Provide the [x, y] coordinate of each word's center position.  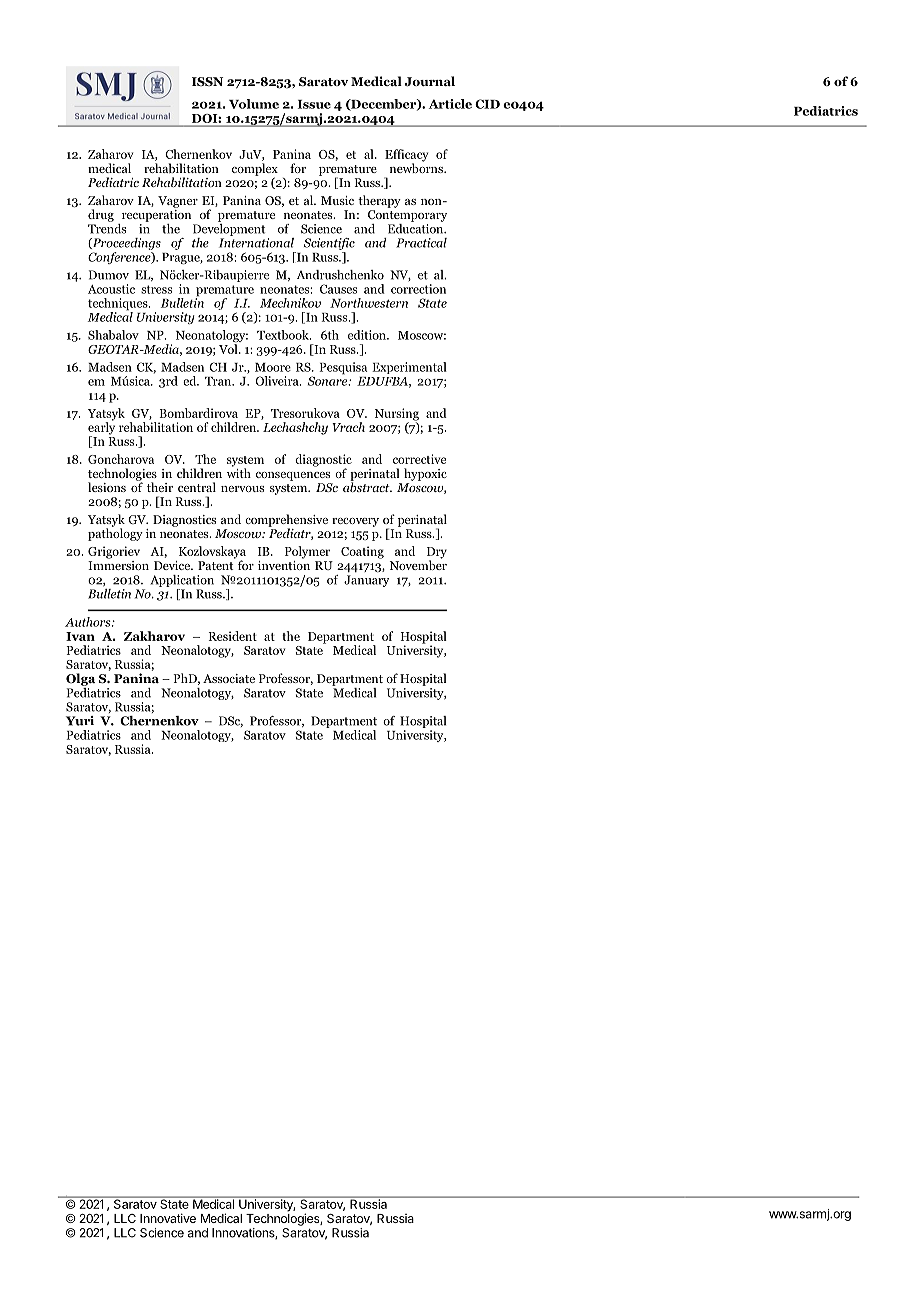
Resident [233, 636]
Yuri [80, 721]
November [418, 564]
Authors [89, 622]
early [101, 428]
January [366, 581]
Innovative [168, 1218]
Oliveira [278, 381]
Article [450, 104]
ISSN [207, 81]
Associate [229, 678]
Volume [254, 104]
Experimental [409, 368]
